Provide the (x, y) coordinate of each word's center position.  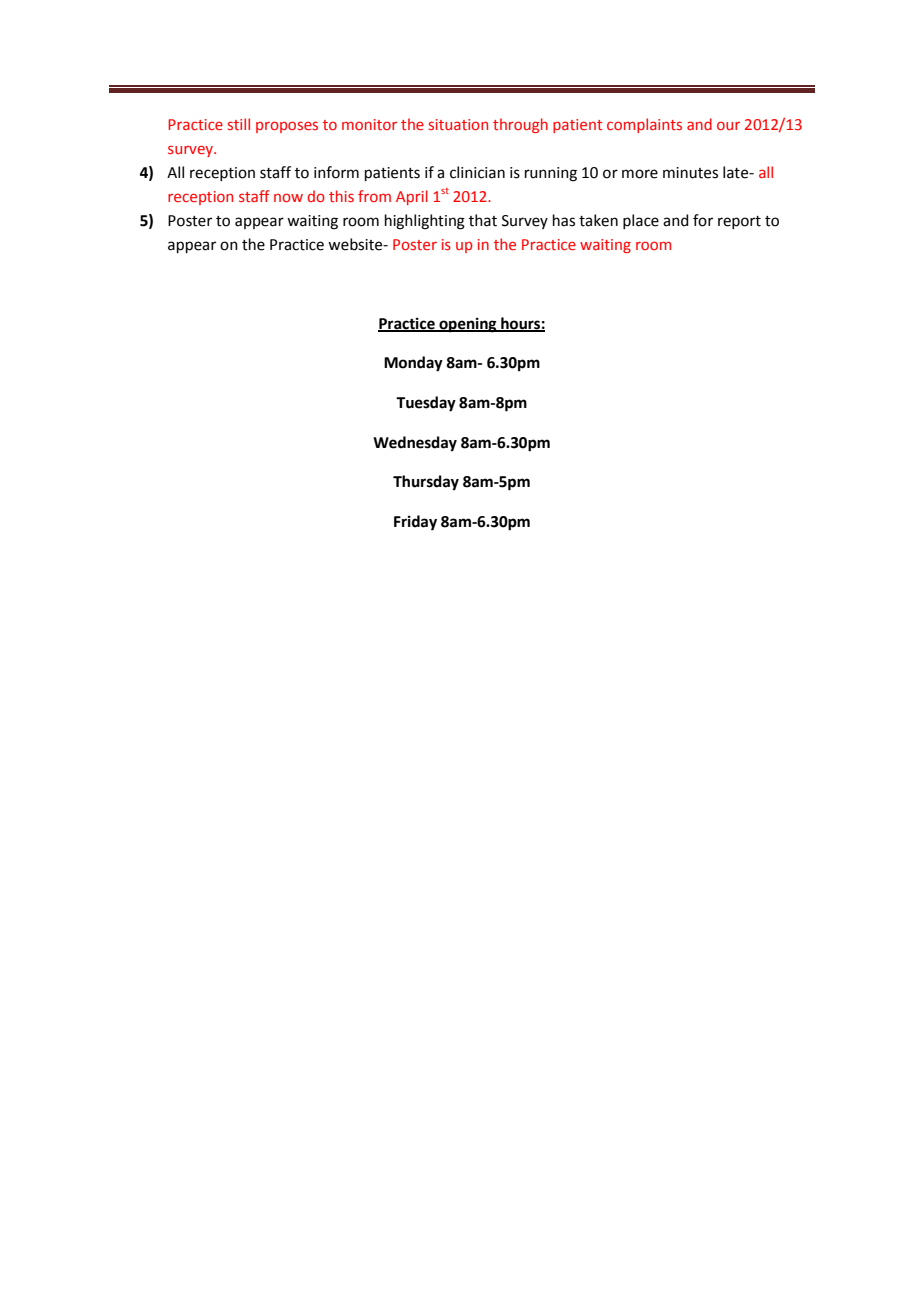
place (641, 221)
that (483, 220)
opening (468, 325)
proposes (287, 127)
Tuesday (426, 404)
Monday (413, 364)
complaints (644, 125)
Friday (415, 523)
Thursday (426, 483)
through (520, 125)
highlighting (425, 222)
